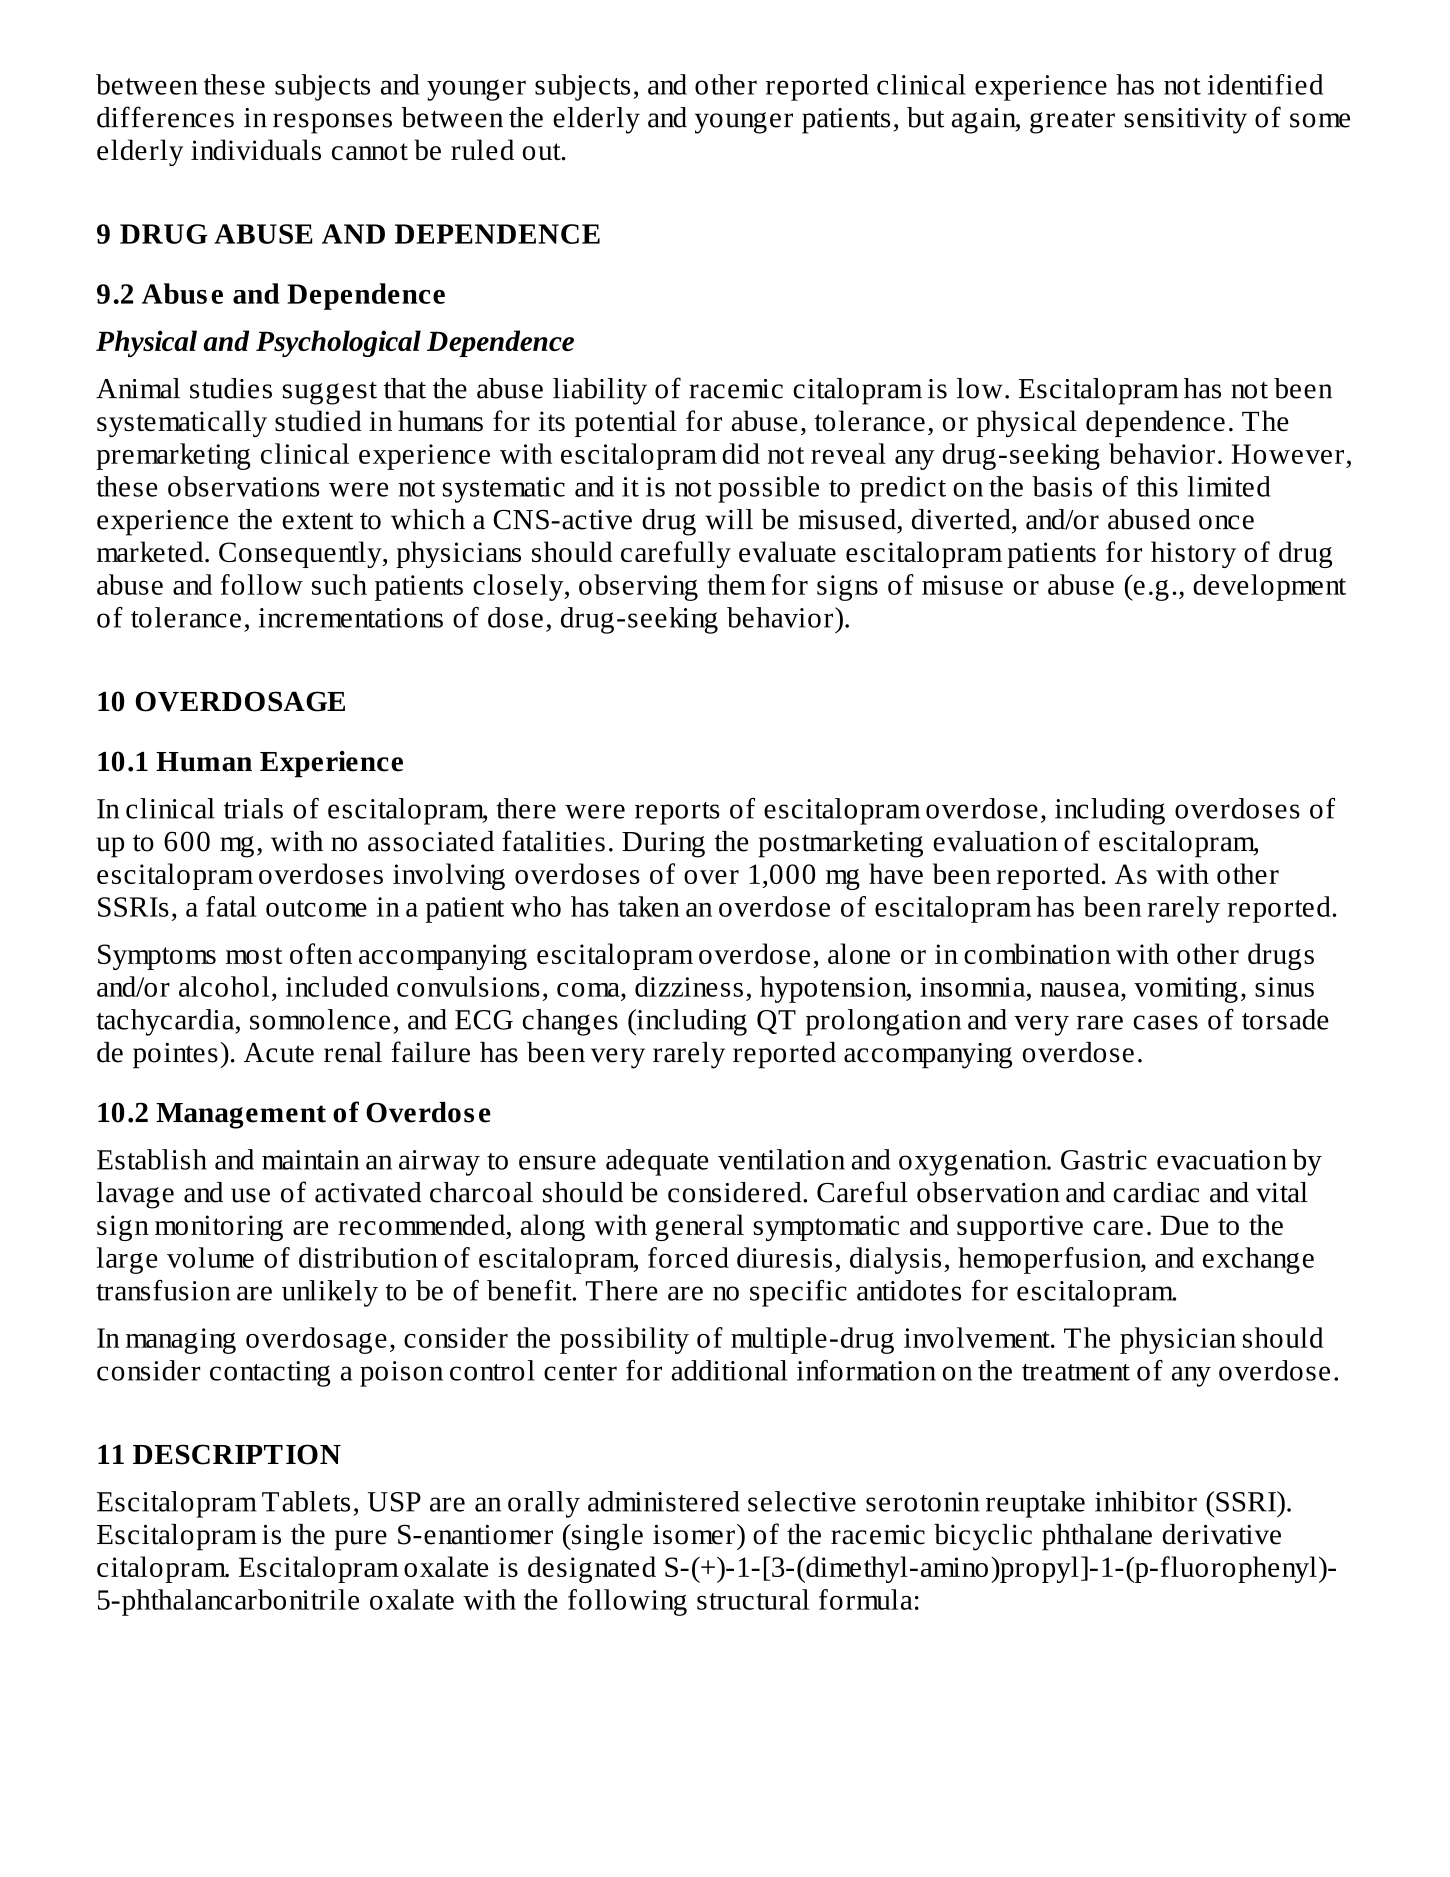 This page has width=1450, height=1877. Describe the element at coordinates (1157, 486) in the page. I see `this` at that location.
